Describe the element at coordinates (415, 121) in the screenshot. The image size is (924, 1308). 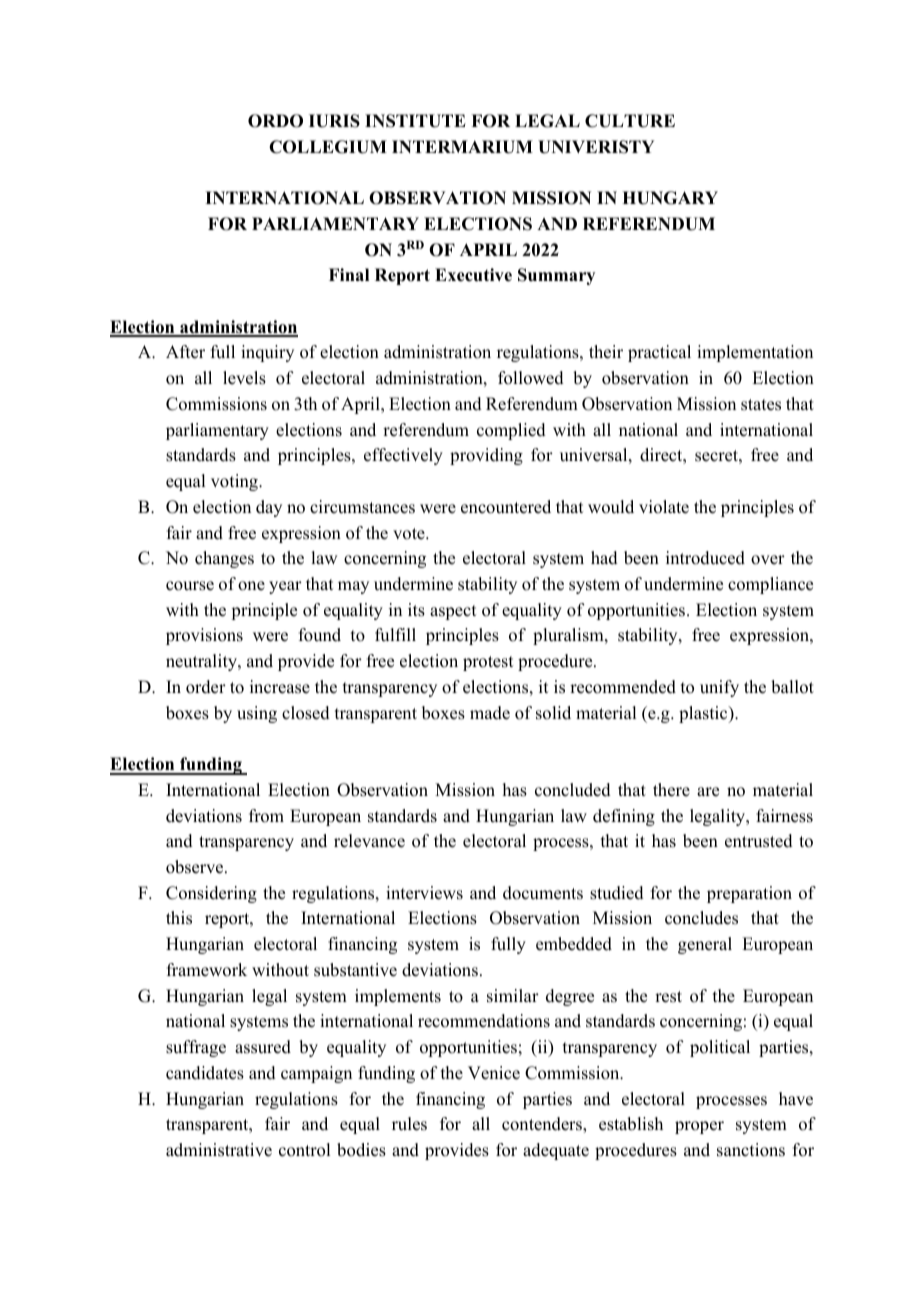
I see `INSTITUTE` at that location.
